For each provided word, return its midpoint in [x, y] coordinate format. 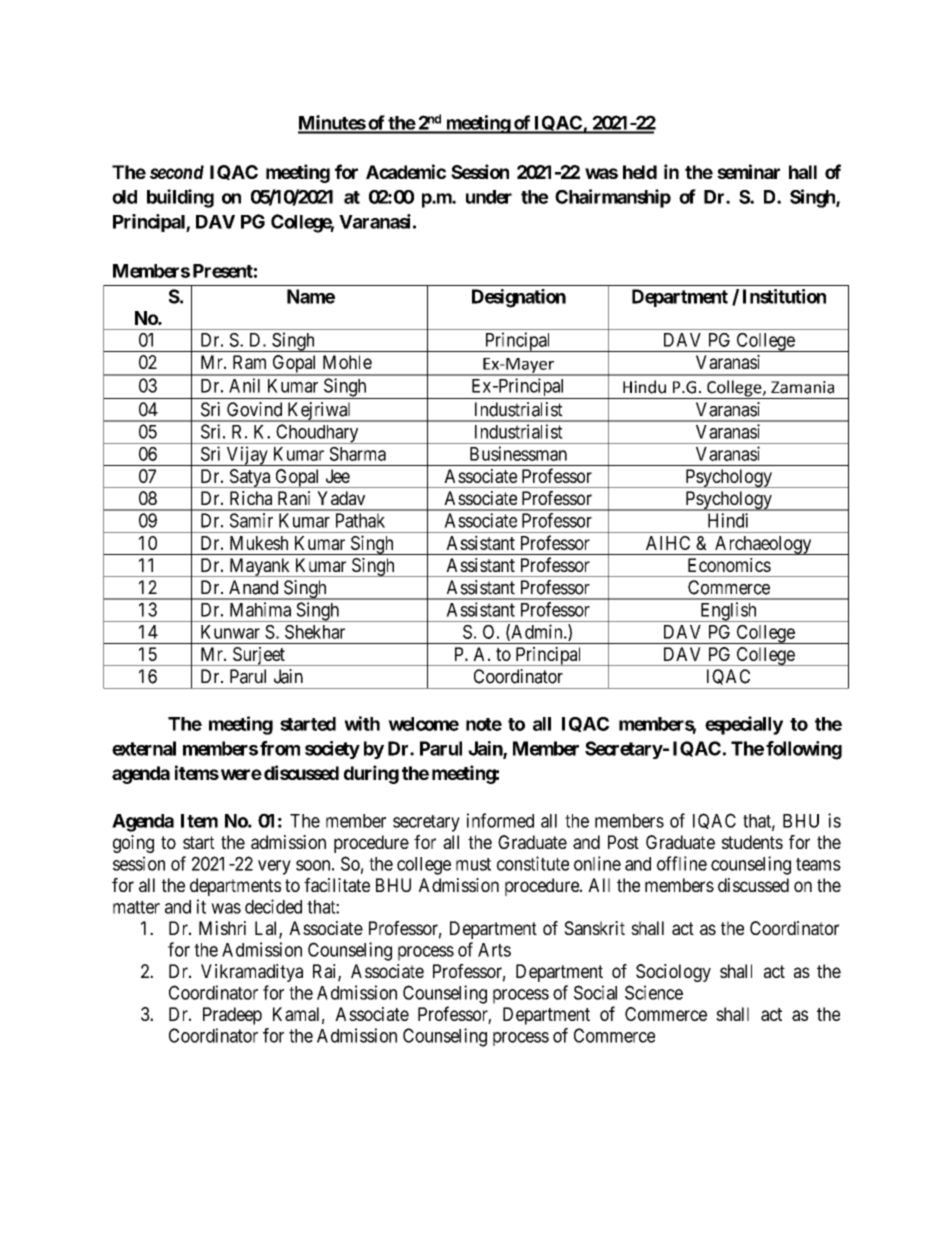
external [144, 748]
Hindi [728, 520]
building [180, 198]
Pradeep [232, 1016]
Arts [494, 950]
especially [744, 725]
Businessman [518, 453]
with [362, 723]
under [489, 197]
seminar [748, 171]
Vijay [247, 456]
